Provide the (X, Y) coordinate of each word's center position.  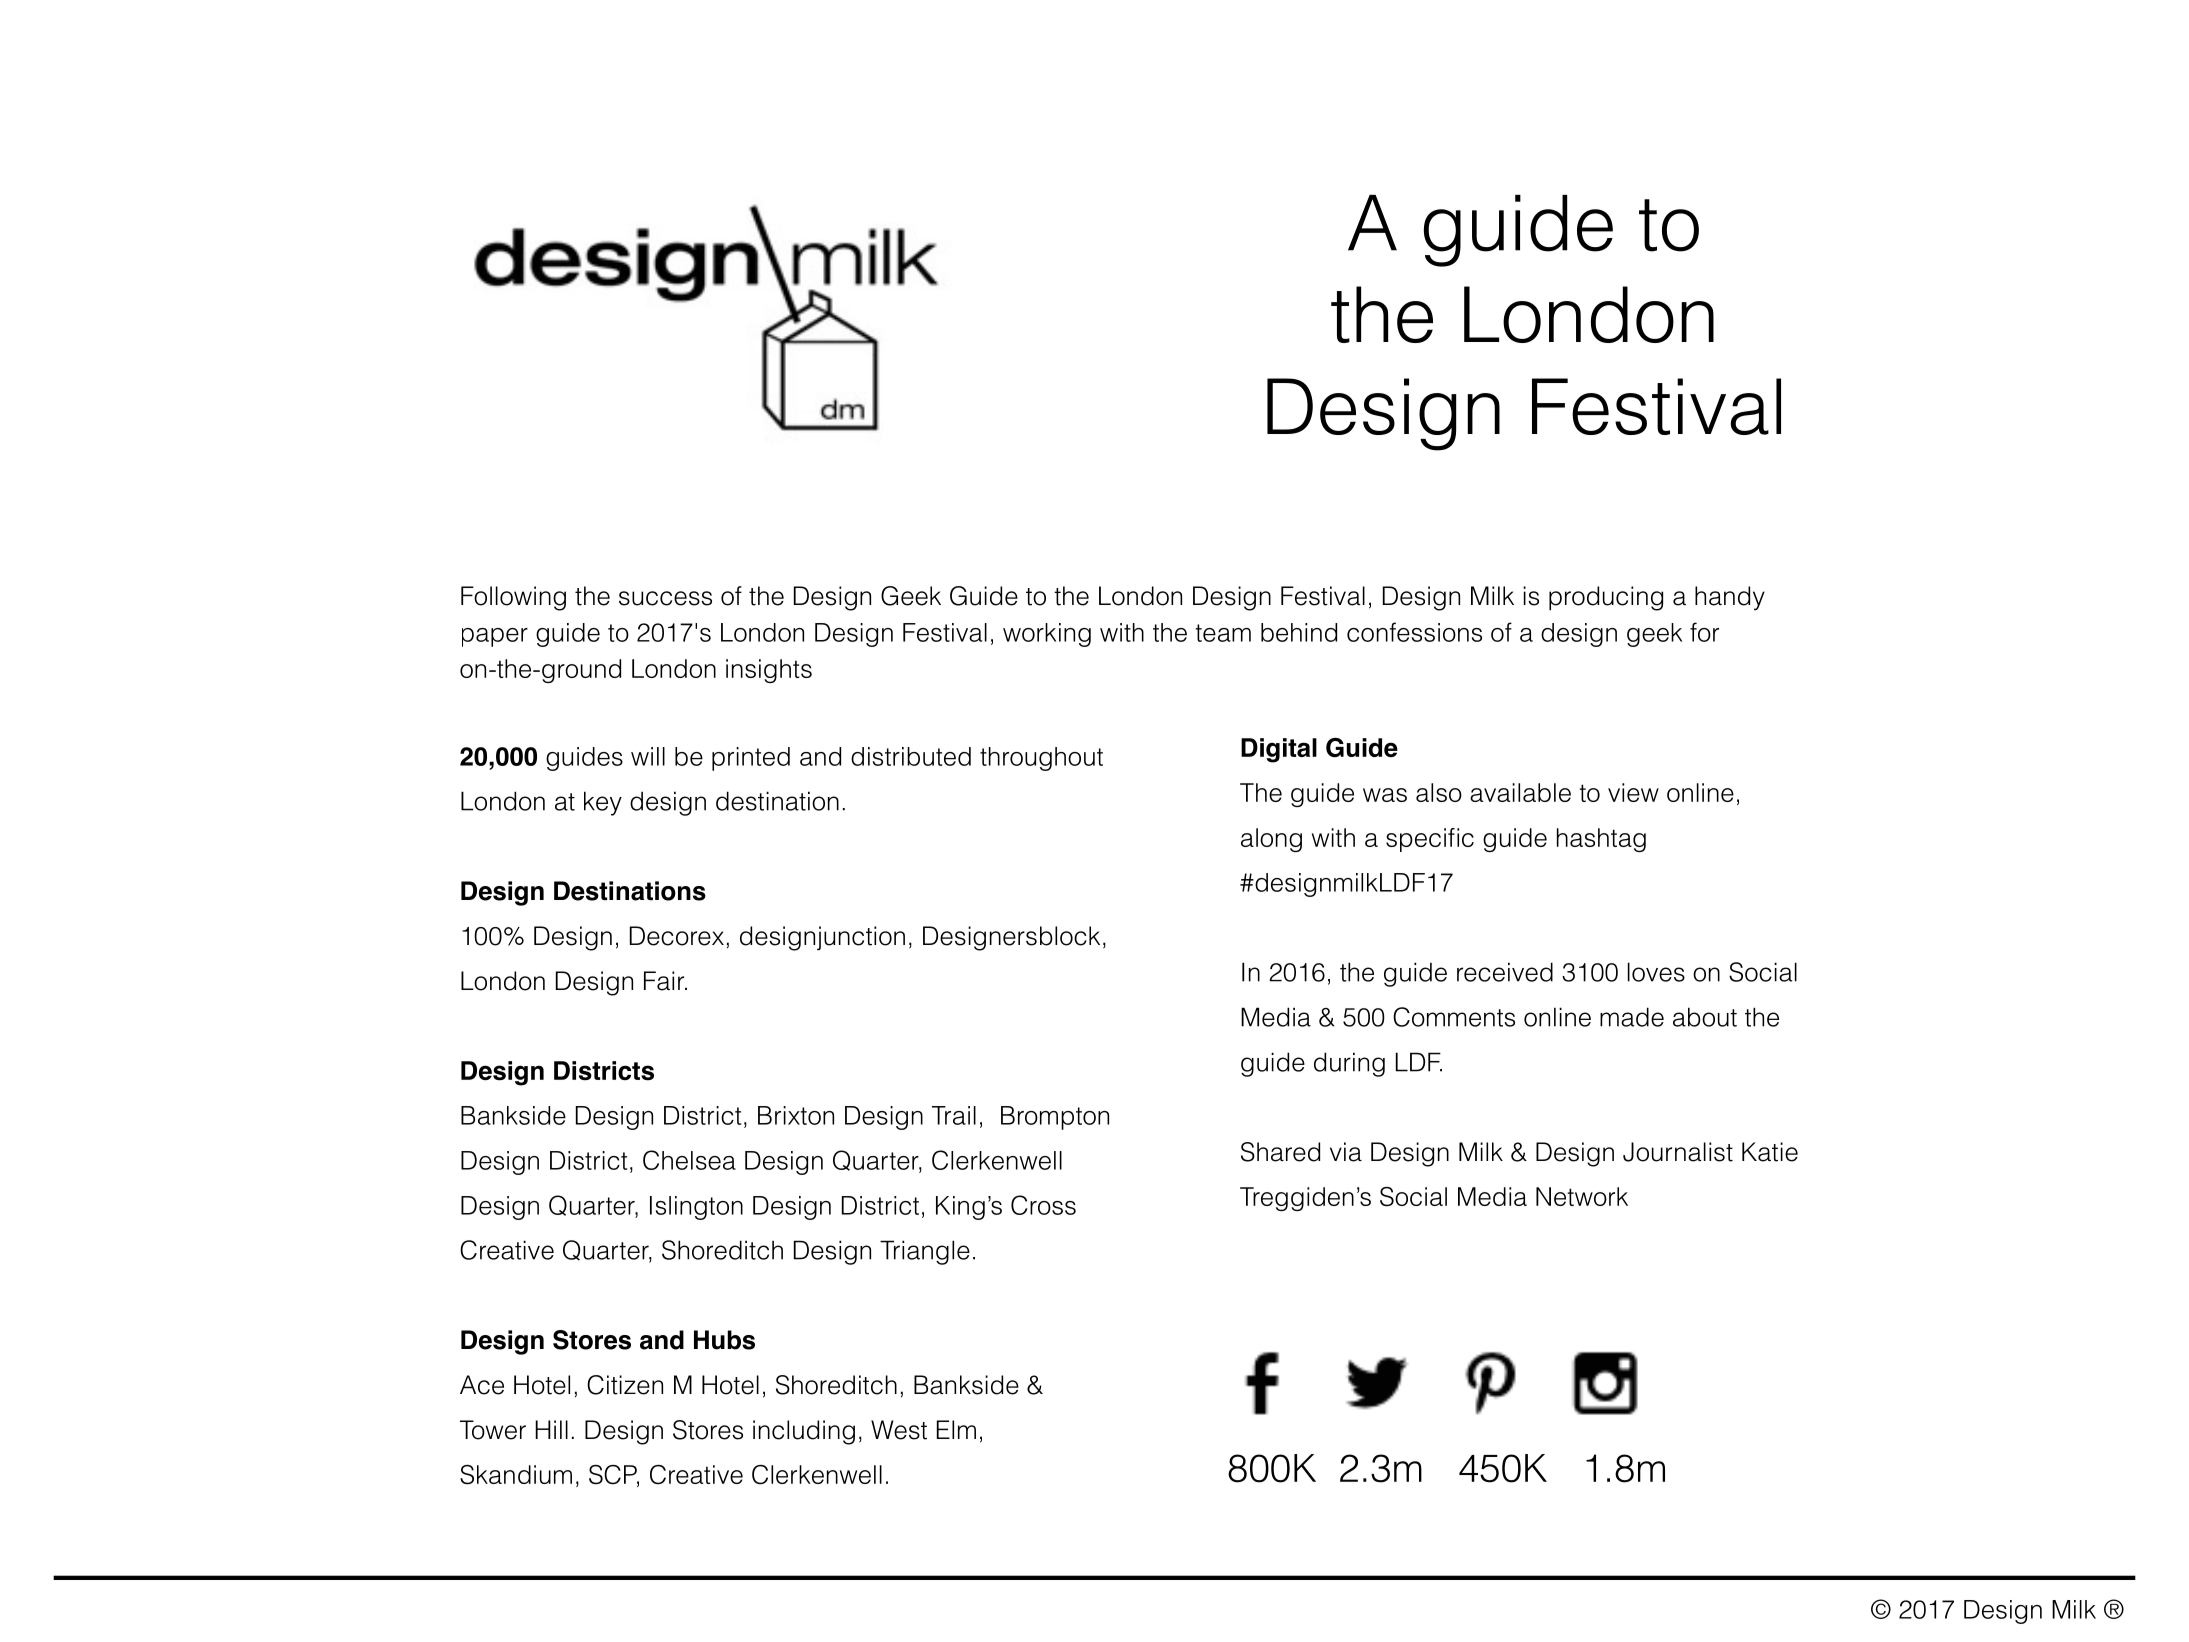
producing (1606, 598)
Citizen (625, 1385)
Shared (1280, 1152)
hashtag (1601, 840)
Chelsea (689, 1160)
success (665, 598)
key (603, 803)
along (1271, 840)
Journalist (1678, 1152)
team (1223, 633)
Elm (956, 1429)
